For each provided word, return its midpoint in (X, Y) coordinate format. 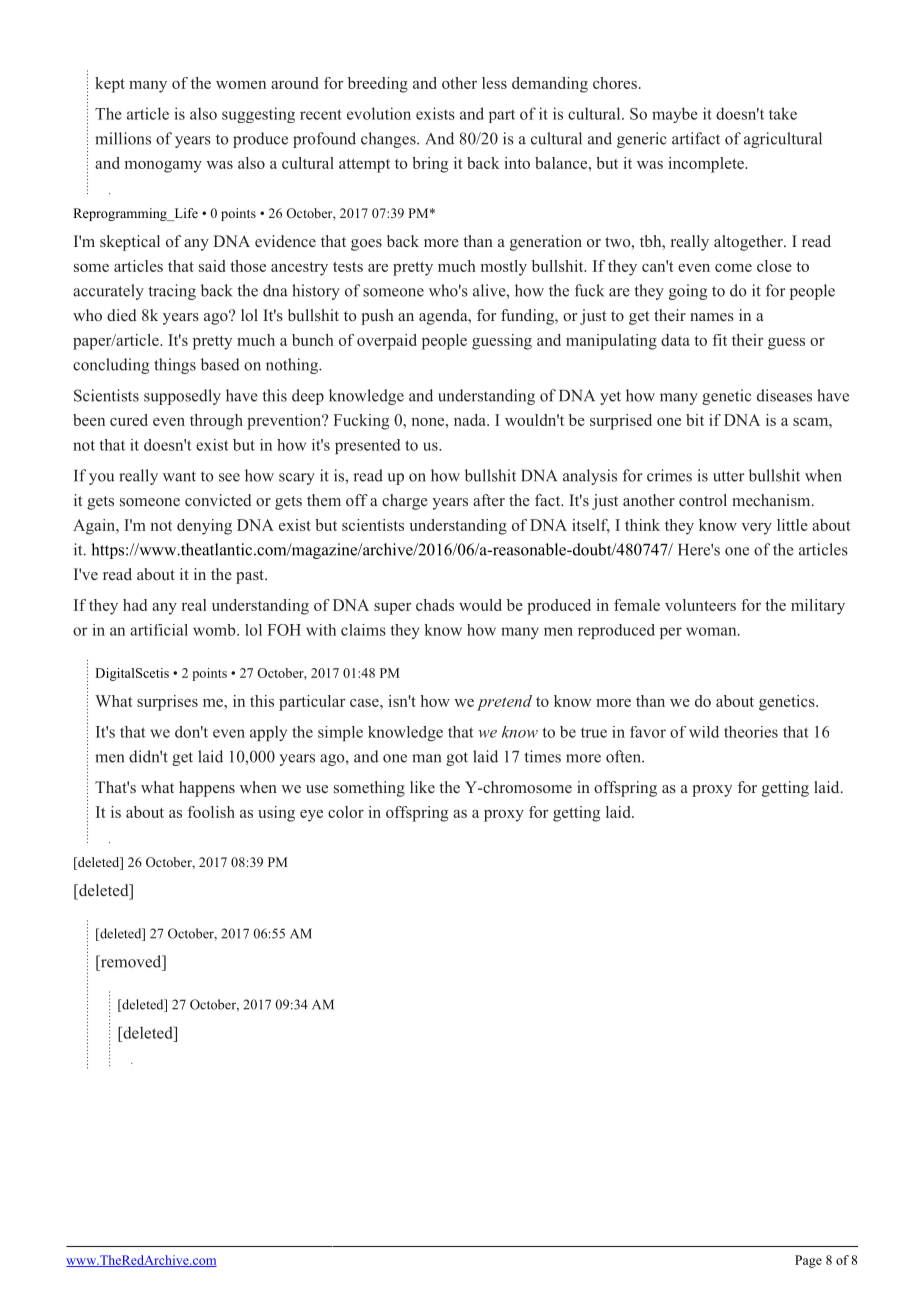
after (489, 500)
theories (751, 732)
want (179, 476)
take (783, 113)
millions (123, 138)
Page (808, 1261)
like (422, 787)
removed (131, 961)
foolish (211, 812)
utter (729, 476)
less (494, 83)
